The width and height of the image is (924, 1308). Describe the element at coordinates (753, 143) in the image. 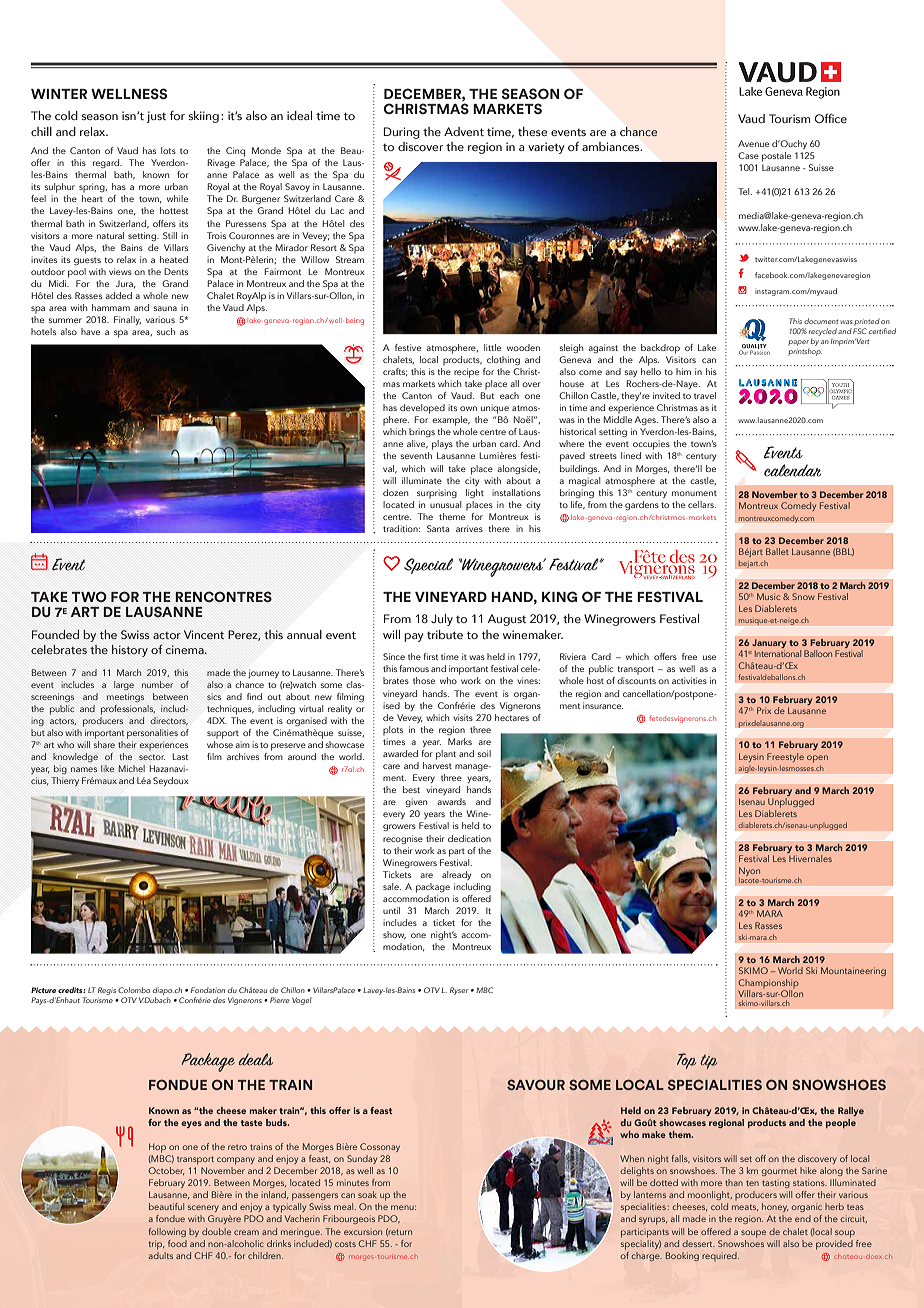

I see `Avenue` at that location.
